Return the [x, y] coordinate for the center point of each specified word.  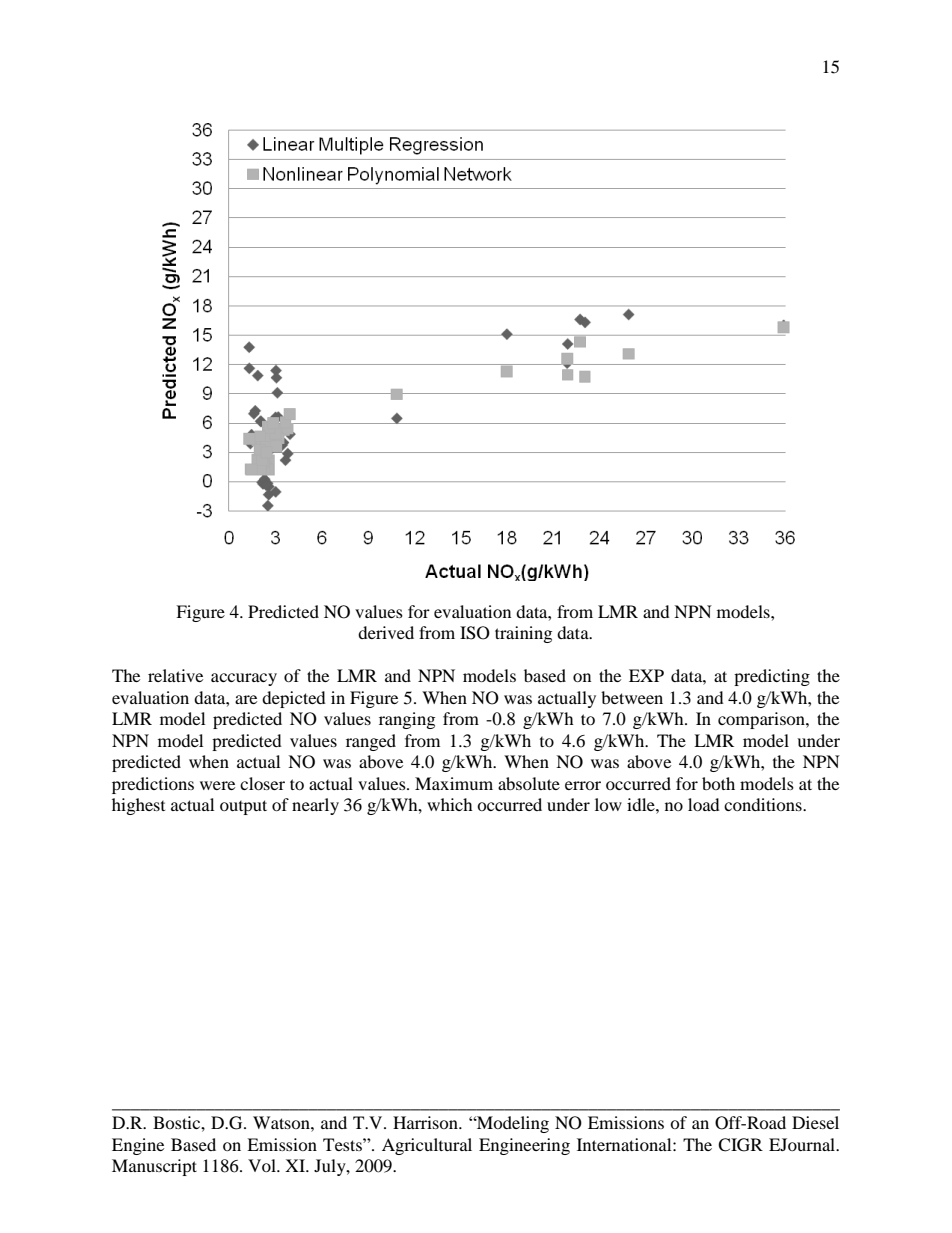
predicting [772, 677]
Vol [263, 1165]
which [450, 804]
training [523, 634]
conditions [764, 804]
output [243, 807]
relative [175, 675]
